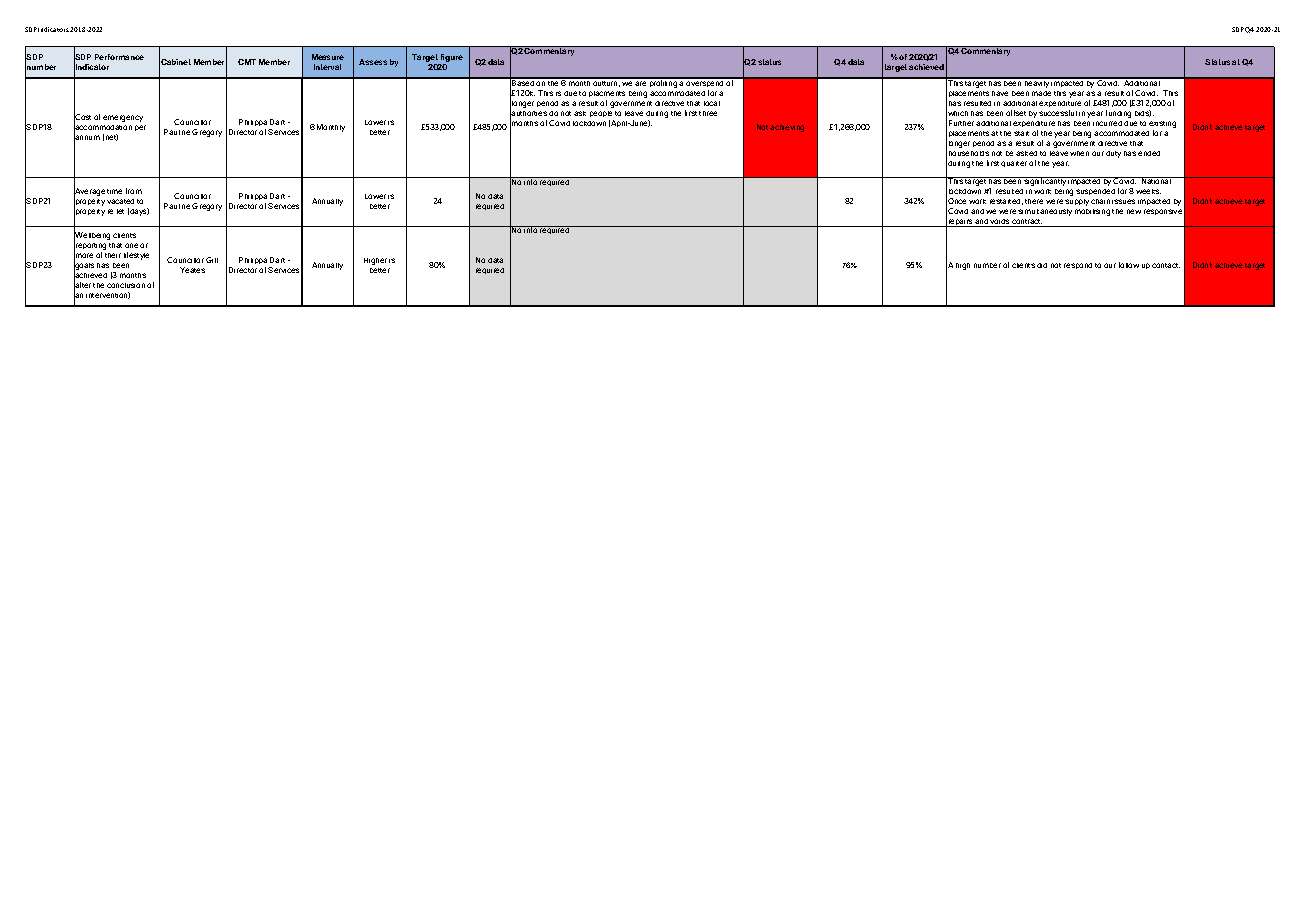 The height and width of the screenshot is (924, 1307). What do you see at coordinates (1041, 93) in the screenshot?
I see `made` at bounding box center [1041, 93].
